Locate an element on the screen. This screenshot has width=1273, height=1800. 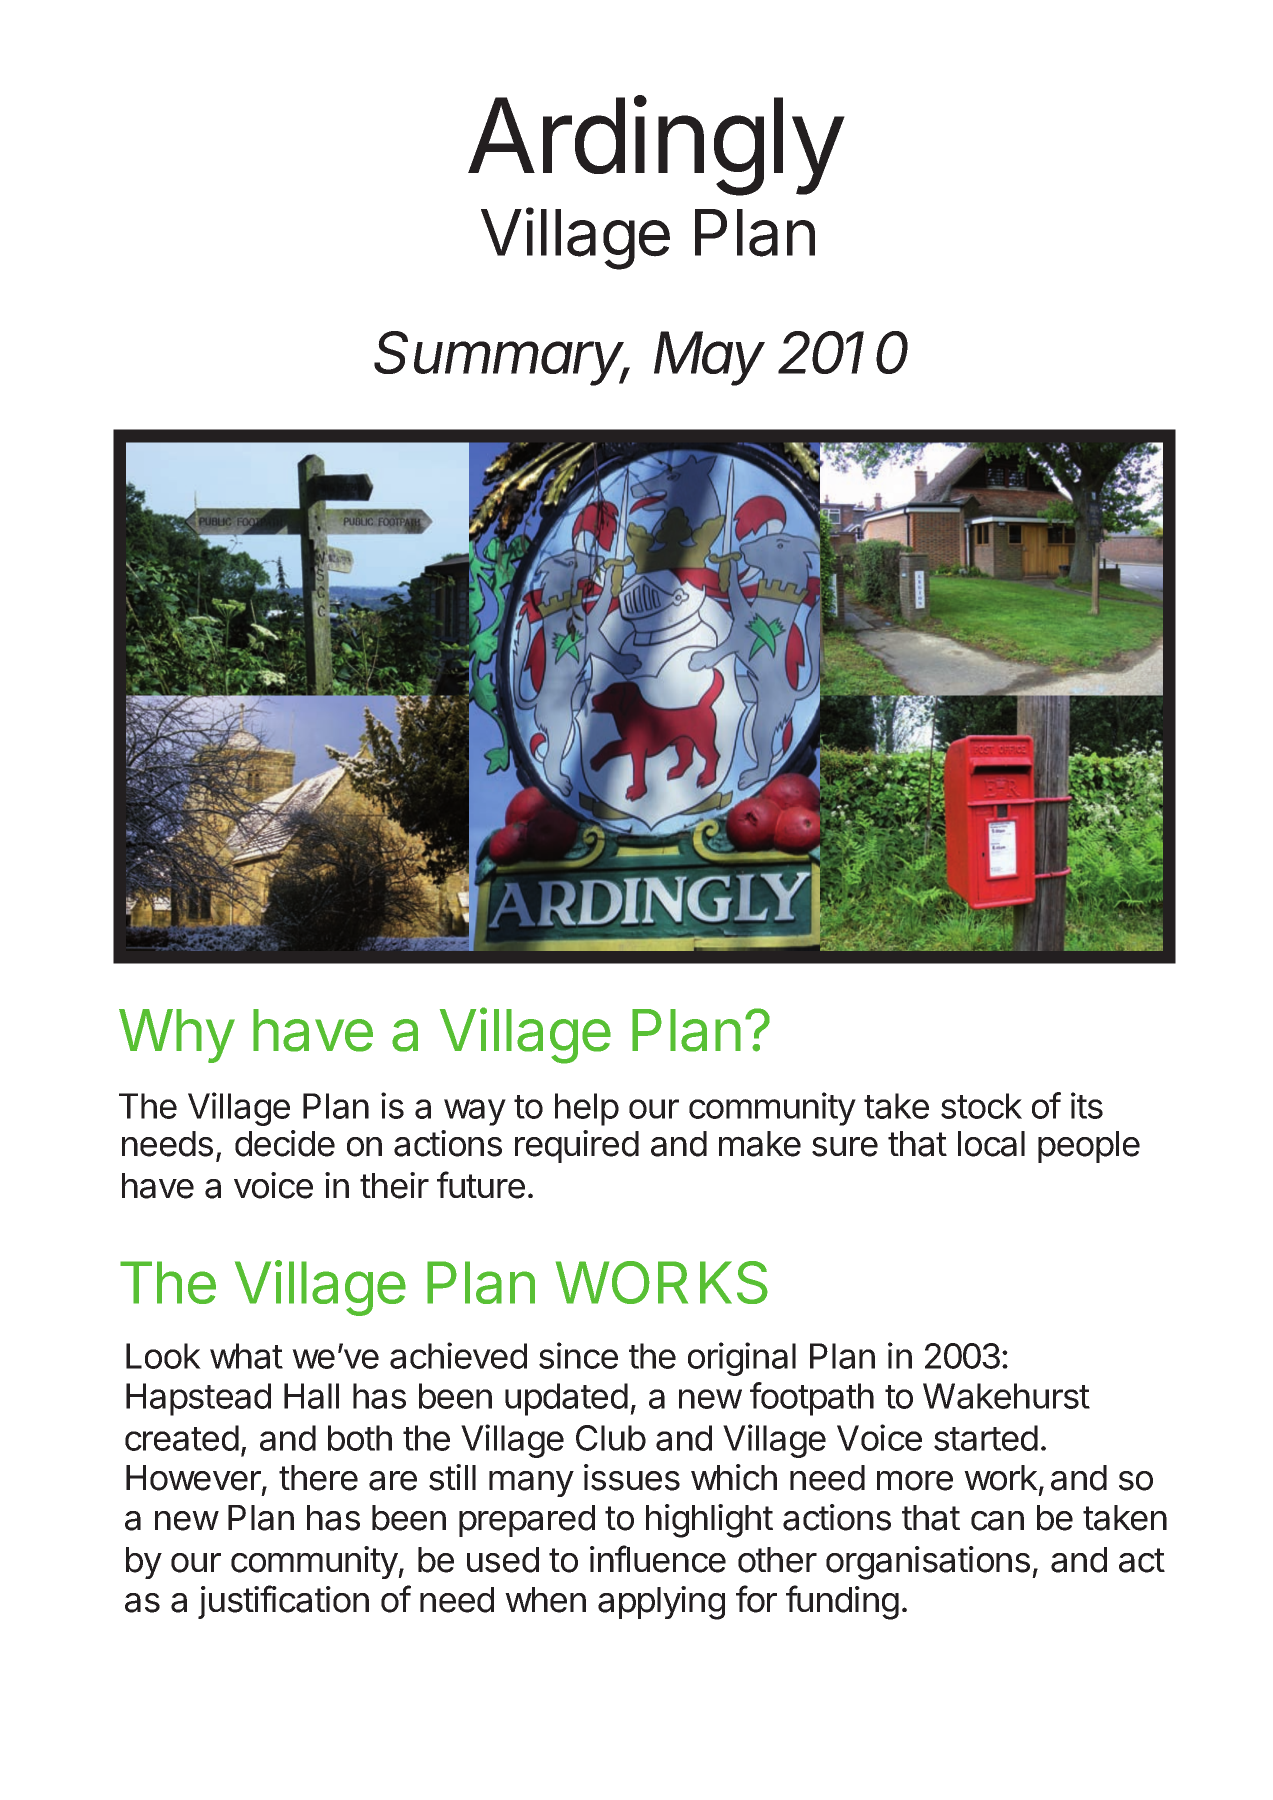
justification is located at coordinates (283, 1602).
